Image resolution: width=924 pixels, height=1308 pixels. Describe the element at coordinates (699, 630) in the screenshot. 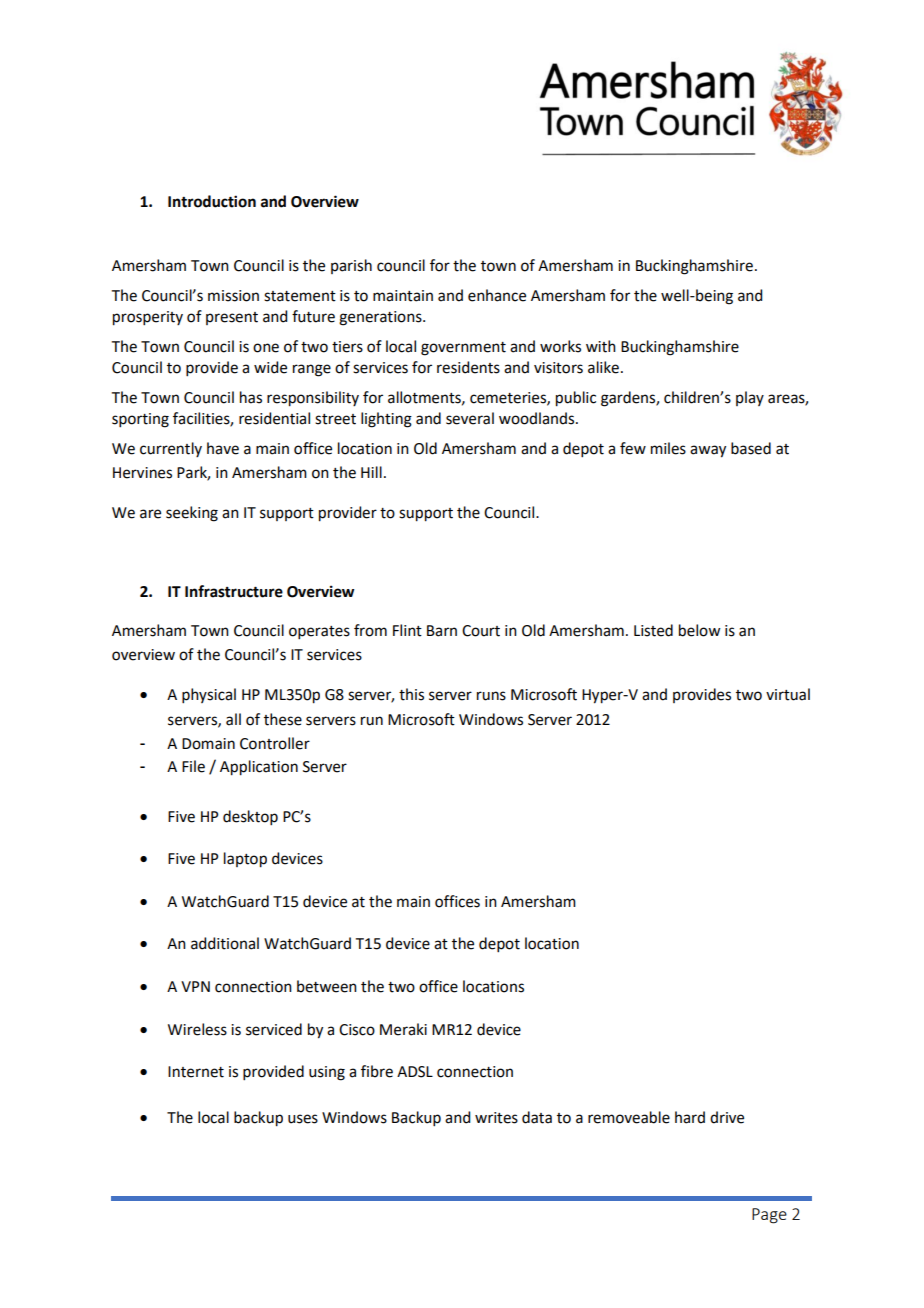

I see `below` at that location.
